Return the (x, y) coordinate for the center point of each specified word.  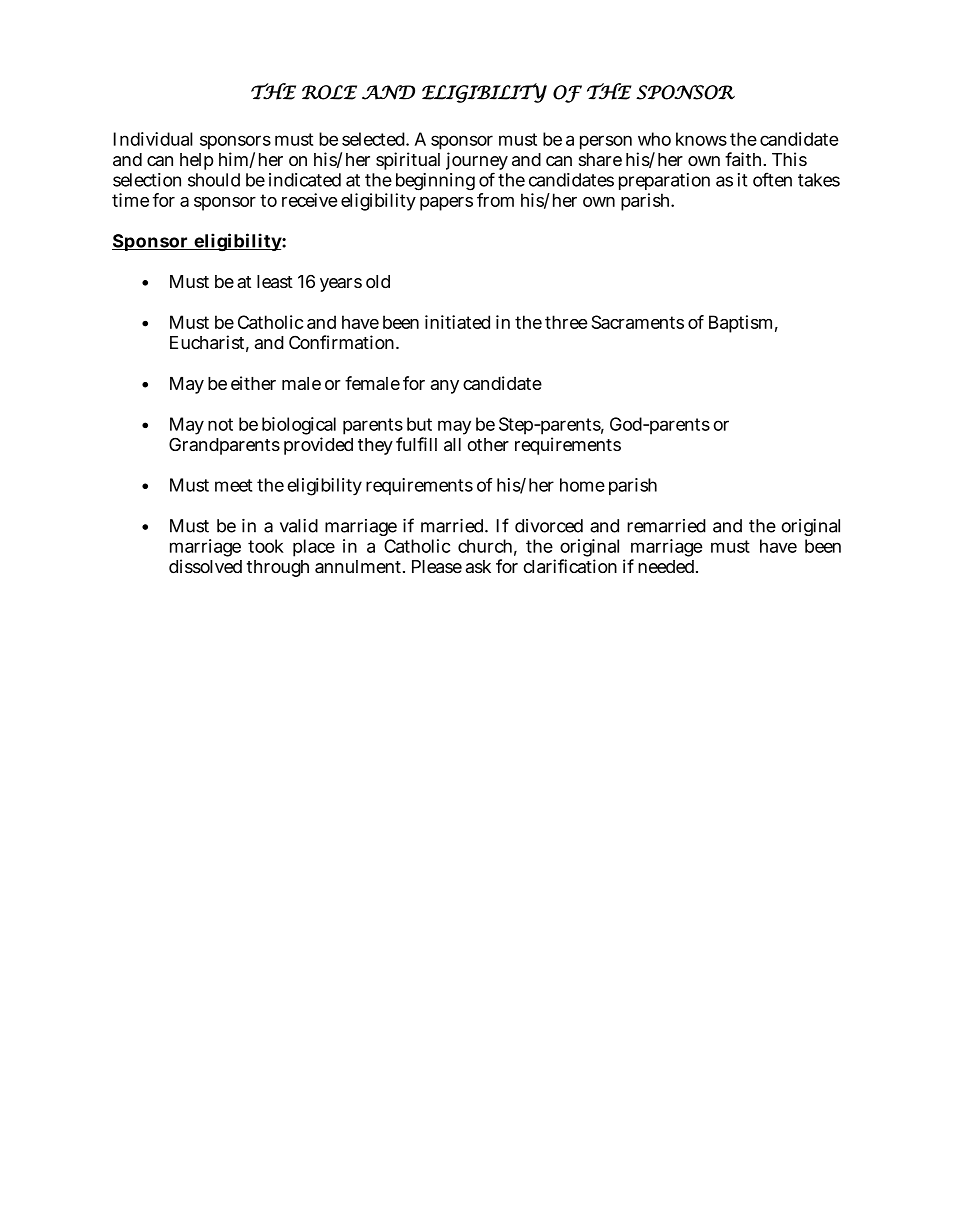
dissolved (205, 566)
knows (701, 139)
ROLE (329, 92)
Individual (153, 139)
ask (478, 566)
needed (667, 566)
